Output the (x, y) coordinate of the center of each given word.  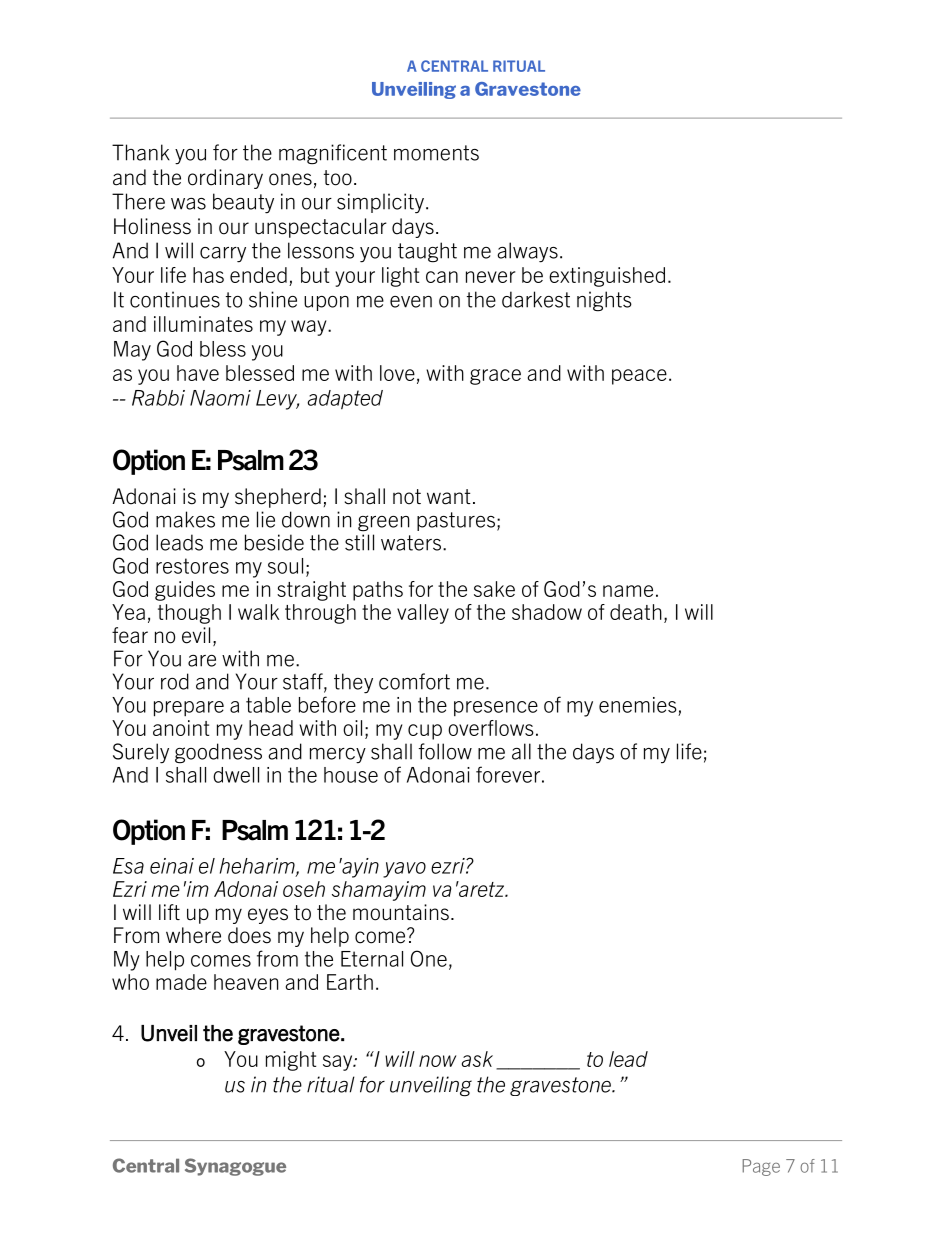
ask (477, 1059)
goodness (218, 753)
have (198, 373)
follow (445, 751)
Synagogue (235, 1167)
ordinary (225, 179)
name (628, 591)
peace (639, 377)
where (193, 935)
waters (411, 543)
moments (436, 153)
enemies (638, 705)
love (397, 373)
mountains (401, 912)
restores (192, 566)
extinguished (607, 277)
